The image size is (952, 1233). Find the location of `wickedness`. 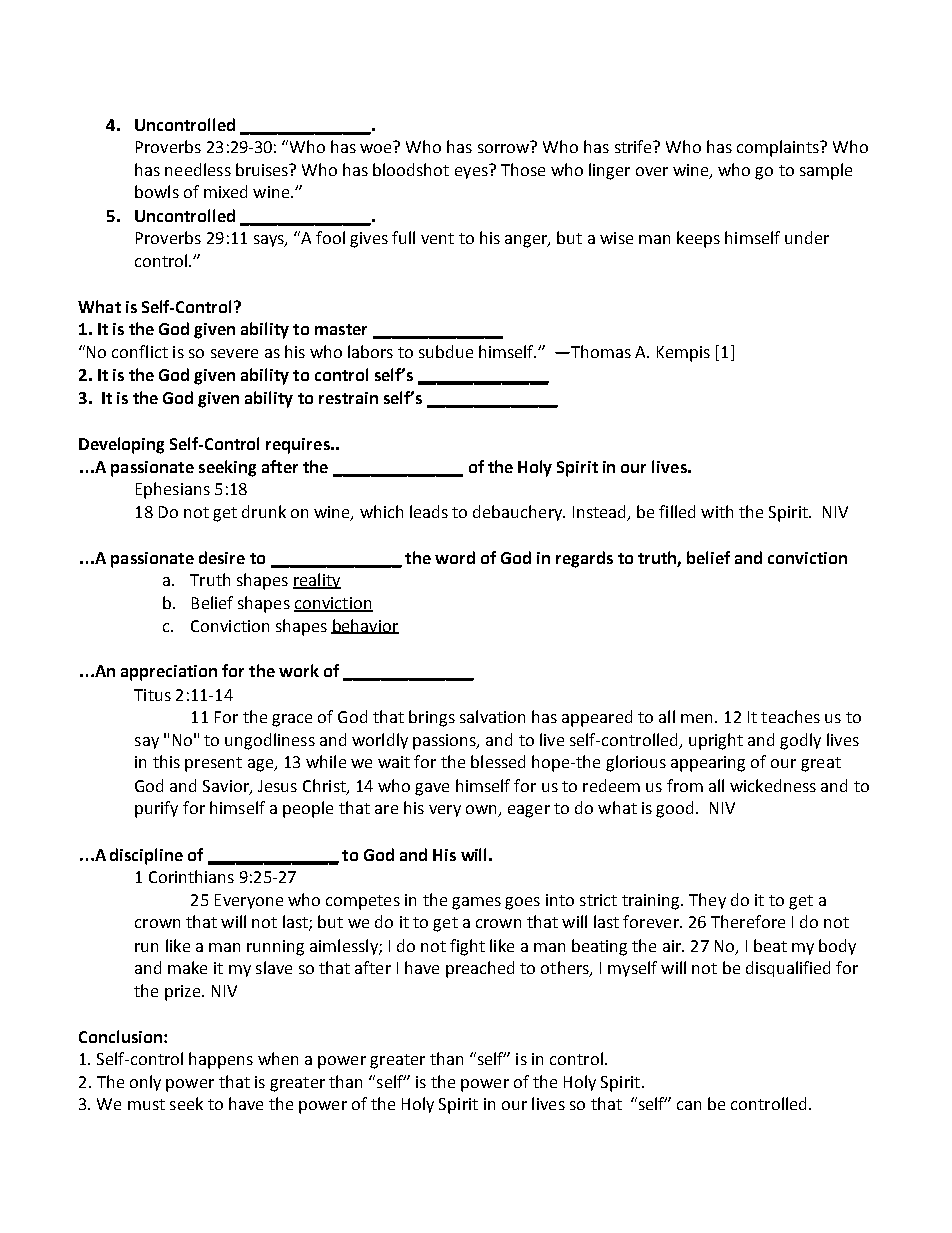

wickedness is located at coordinates (773, 785).
